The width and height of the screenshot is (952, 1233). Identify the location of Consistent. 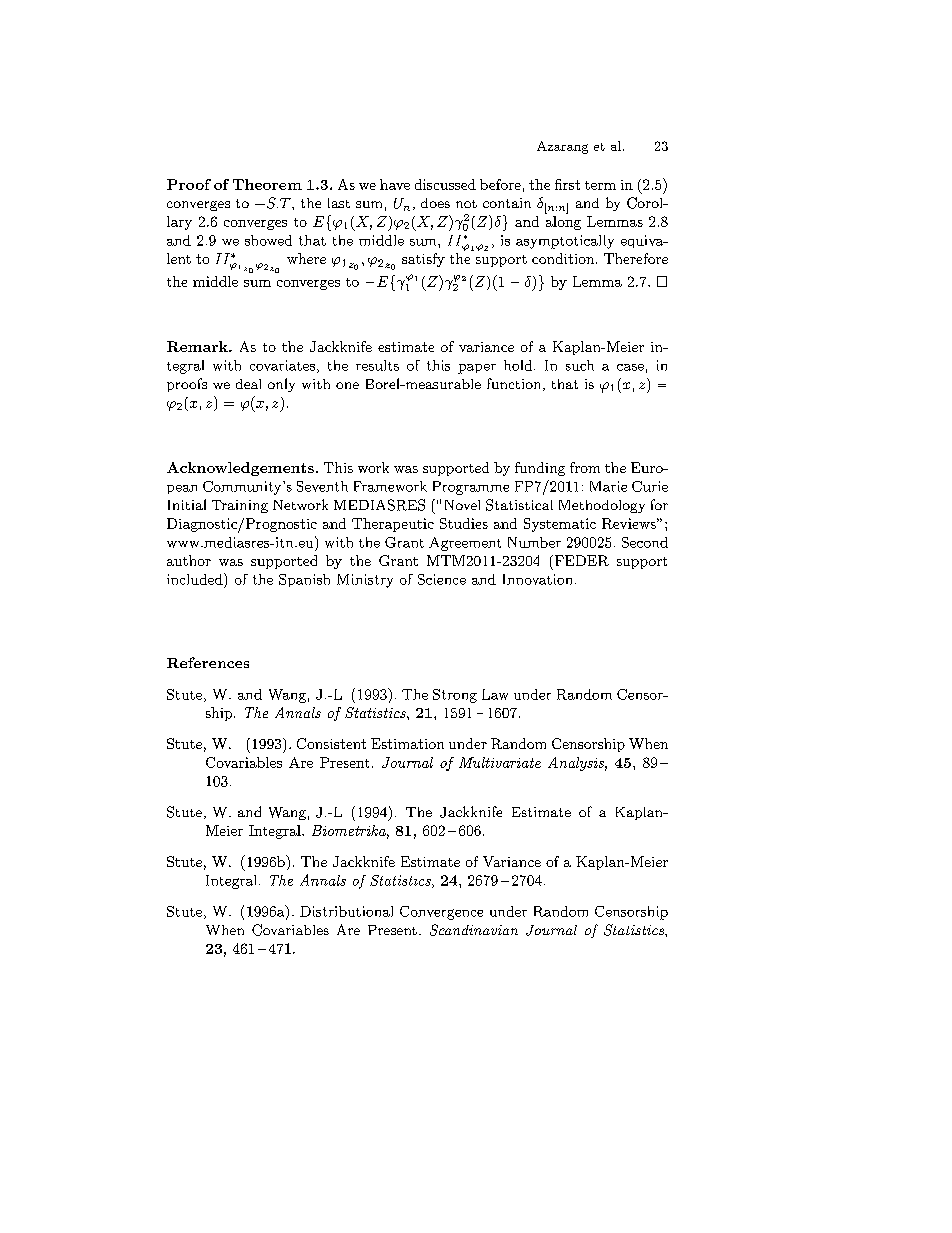
(331, 743).
